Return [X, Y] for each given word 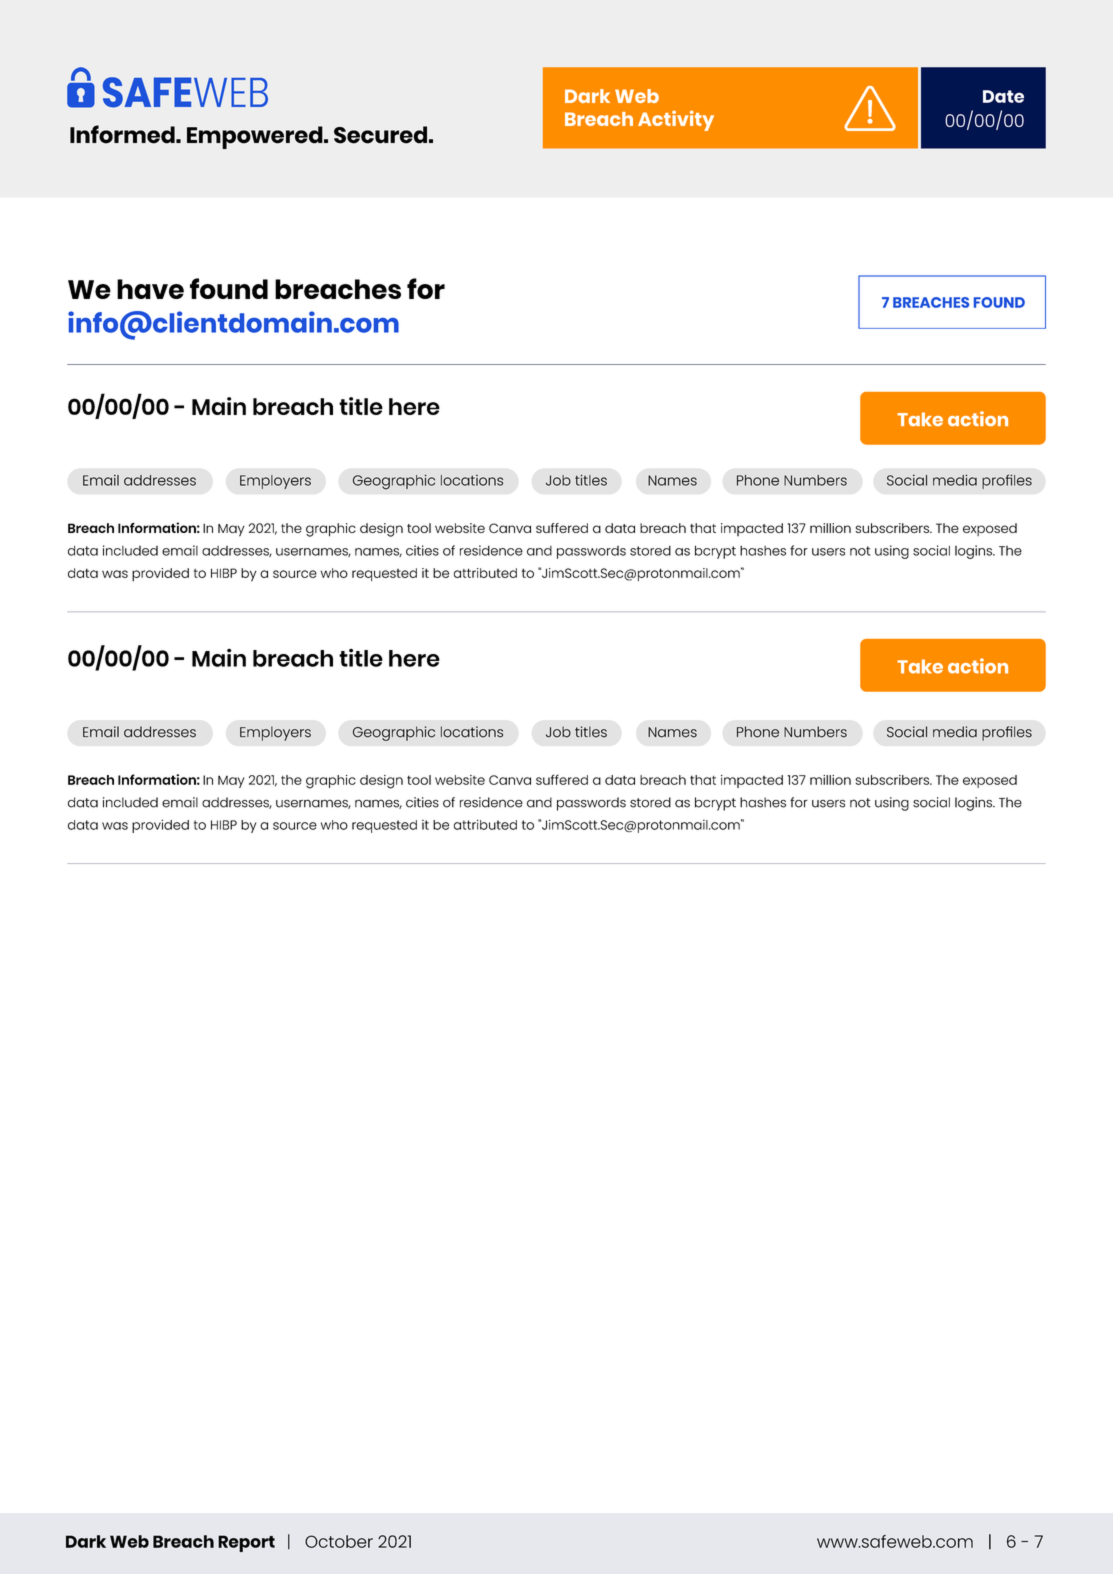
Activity [676, 120]
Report [246, 1543]
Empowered [256, 137]
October [339, 1541]
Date [1003, 96]
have [150, 289]
